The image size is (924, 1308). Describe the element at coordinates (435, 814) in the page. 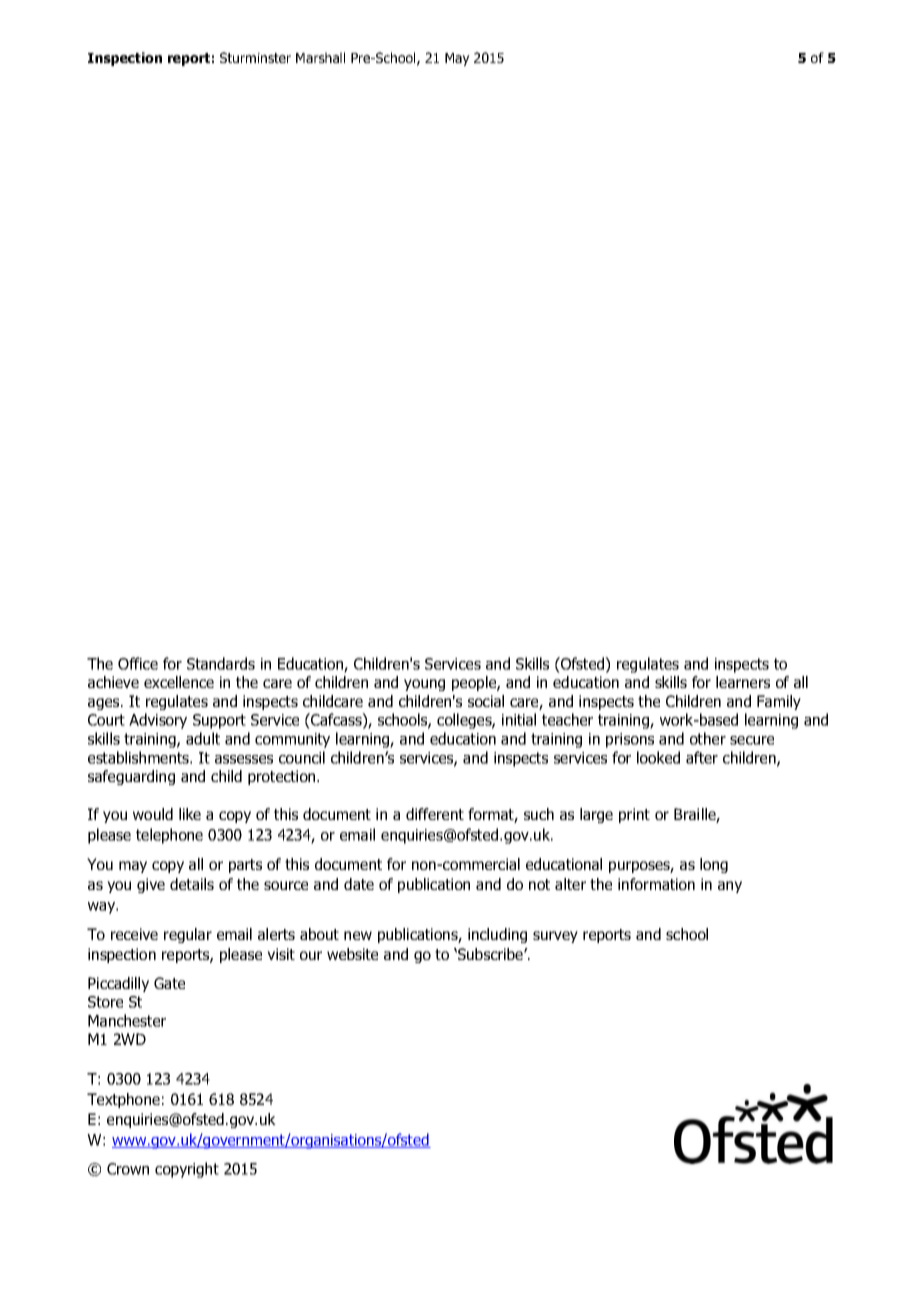

I see `different` at that location.
